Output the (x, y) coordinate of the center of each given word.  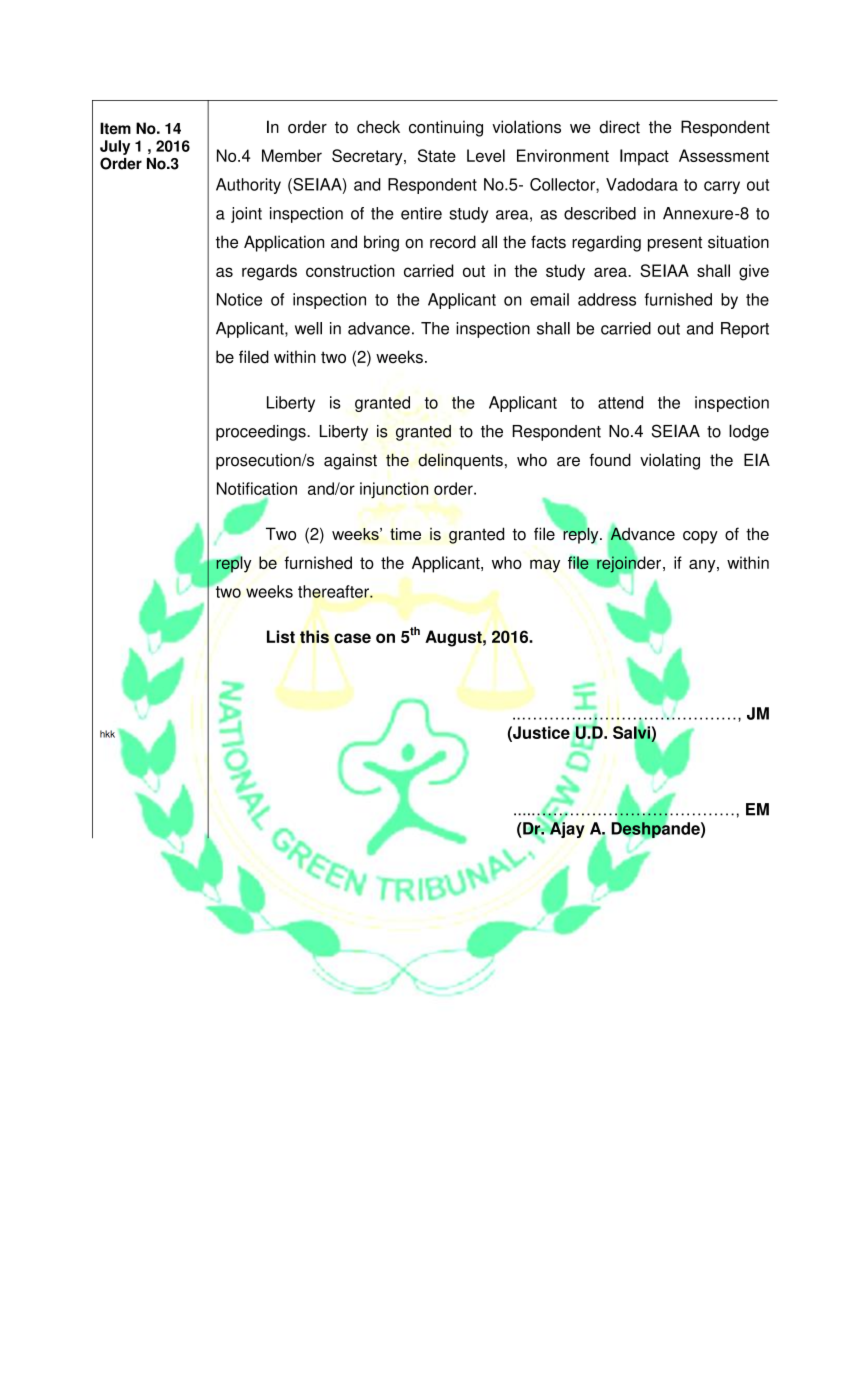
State (437, 155)
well (308, 328)
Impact (644, 157)
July (115, 147)
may (545, 566)
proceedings (262, 433)
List (281, 636)
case (352, 638)
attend (620, 402)
